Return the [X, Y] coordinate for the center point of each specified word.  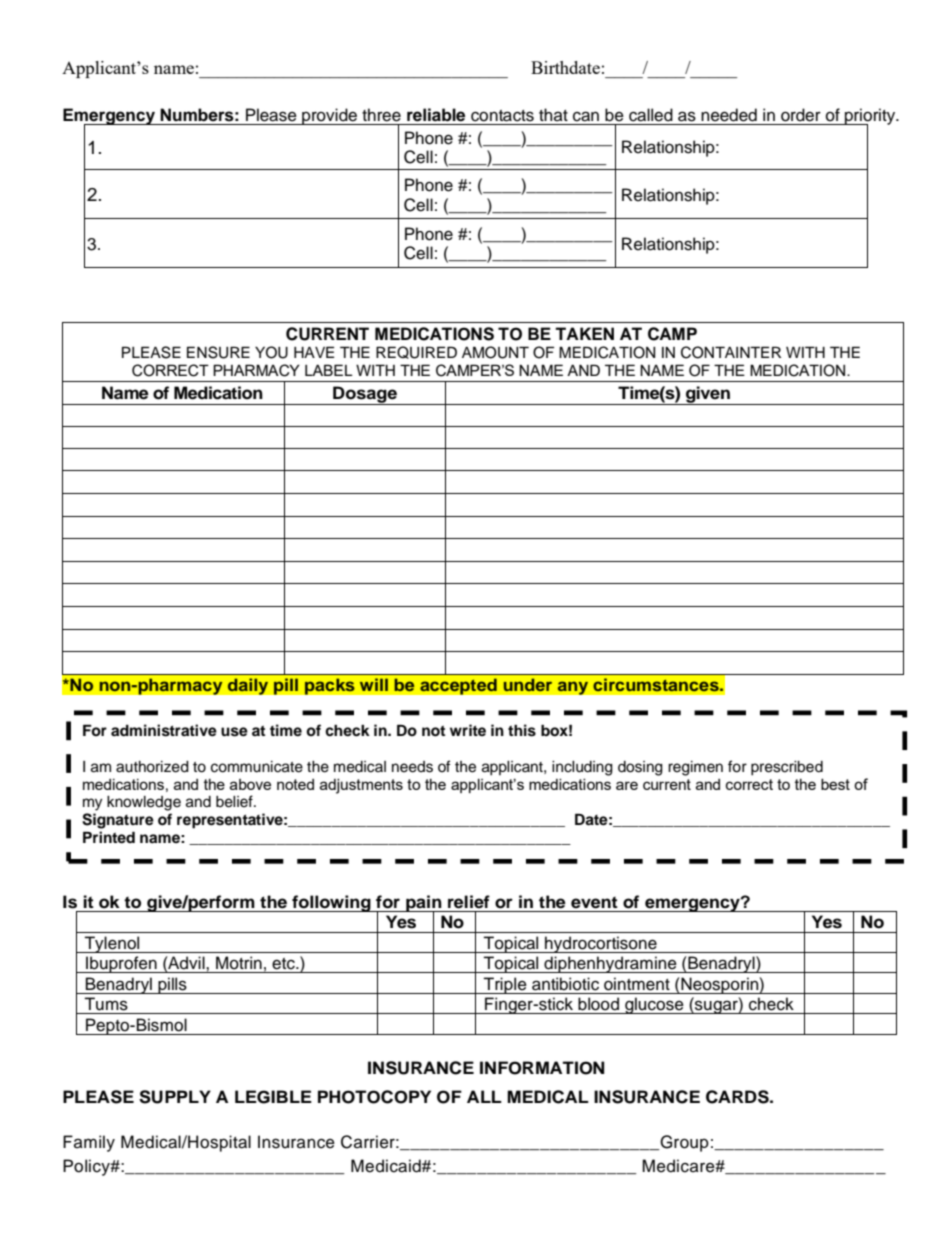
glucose [654, 1005]
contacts [502, 116]
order [801, 115]
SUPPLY [175, 1097]
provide [329, 116]
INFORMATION [542, 1068]
